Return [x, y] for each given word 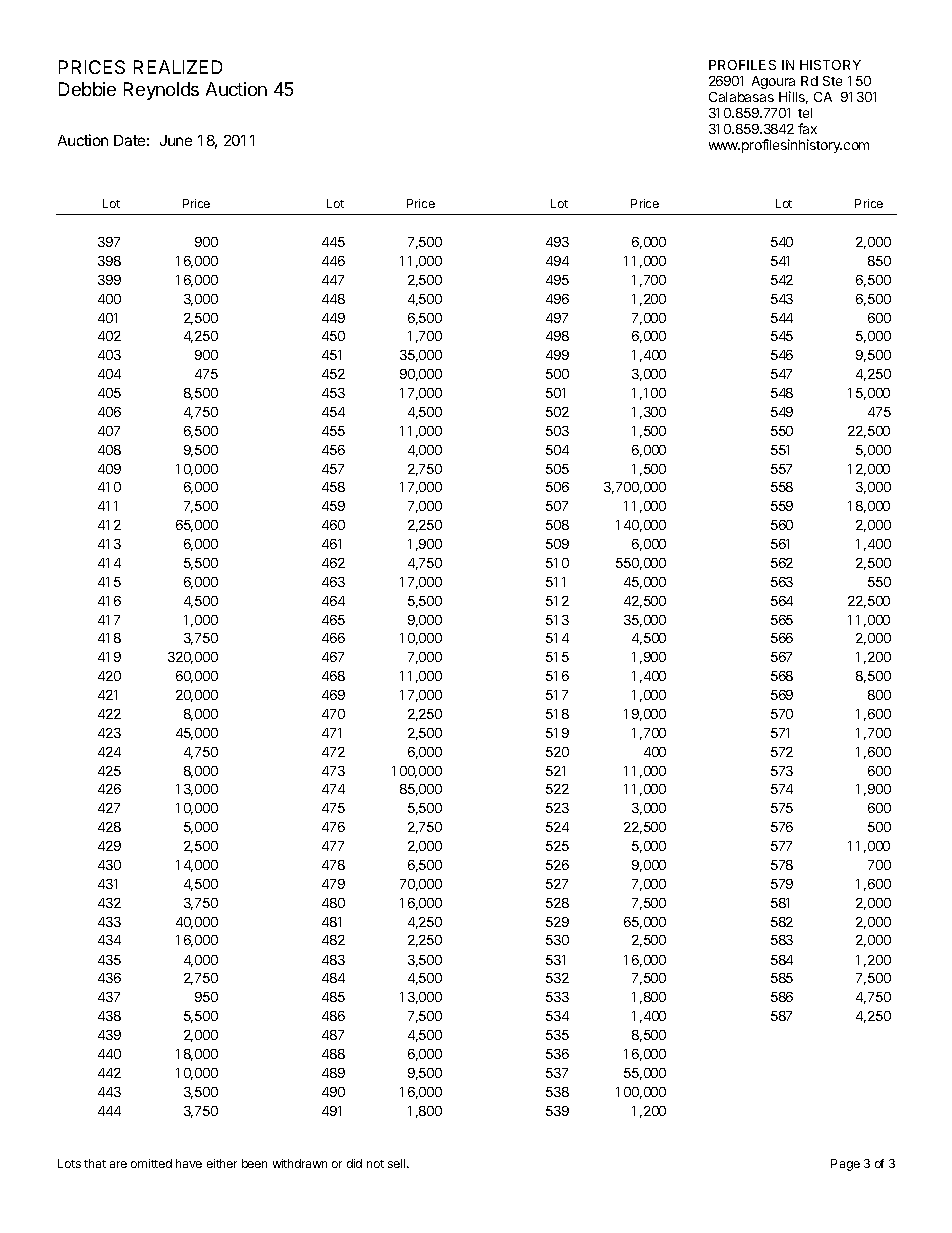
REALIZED [178, 67]
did [354, 1163]
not [375, 1164]
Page [845, 1165]
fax [807, 128]
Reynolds [161, 91]
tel [805, 113]
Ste [832, 81]
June [176, 140]
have [189, 1163]
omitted [151, 1163]
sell [398, 1163]
